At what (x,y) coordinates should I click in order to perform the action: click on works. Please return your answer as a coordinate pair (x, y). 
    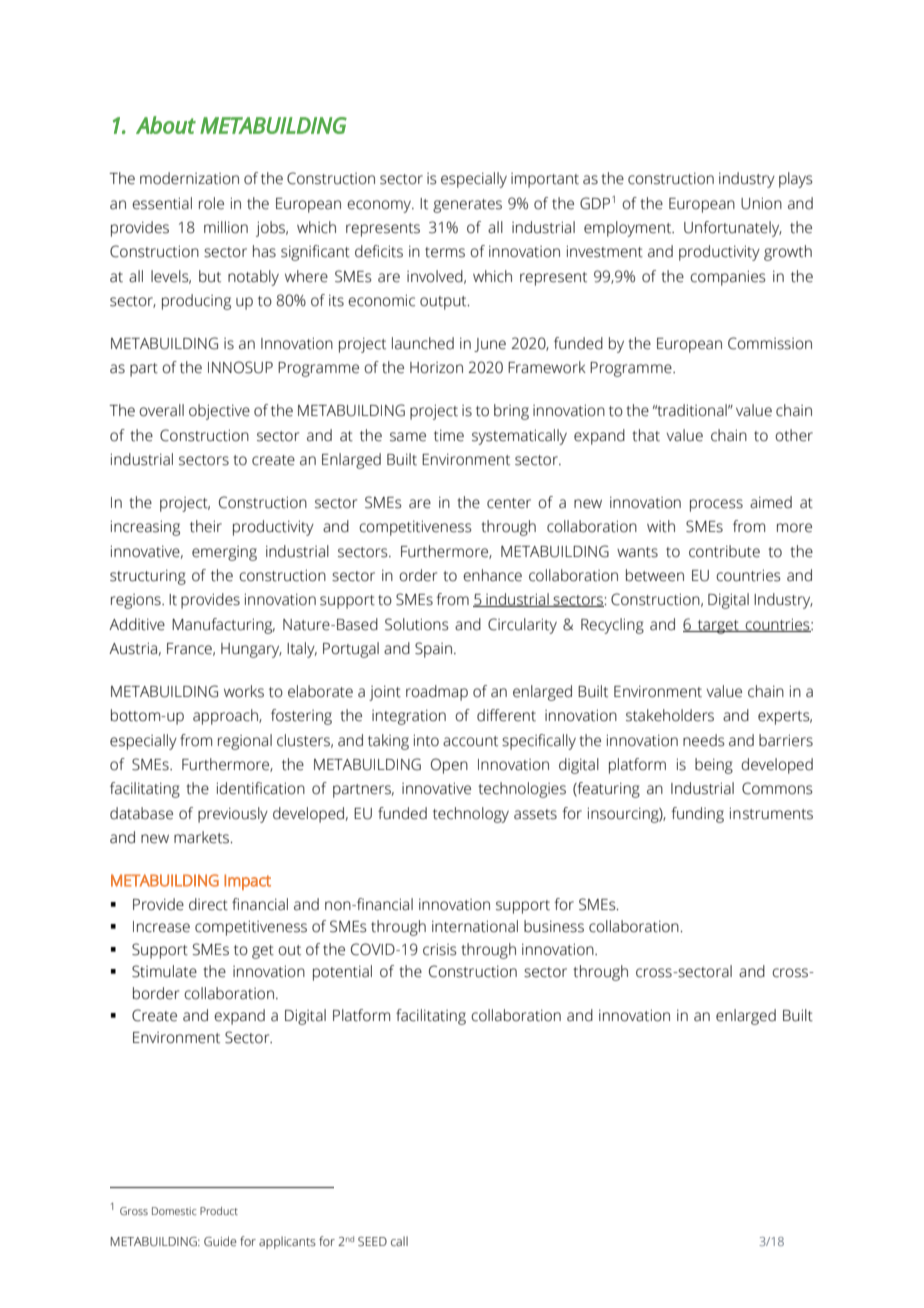
    Looking at the image, I should click on (244, 691).
